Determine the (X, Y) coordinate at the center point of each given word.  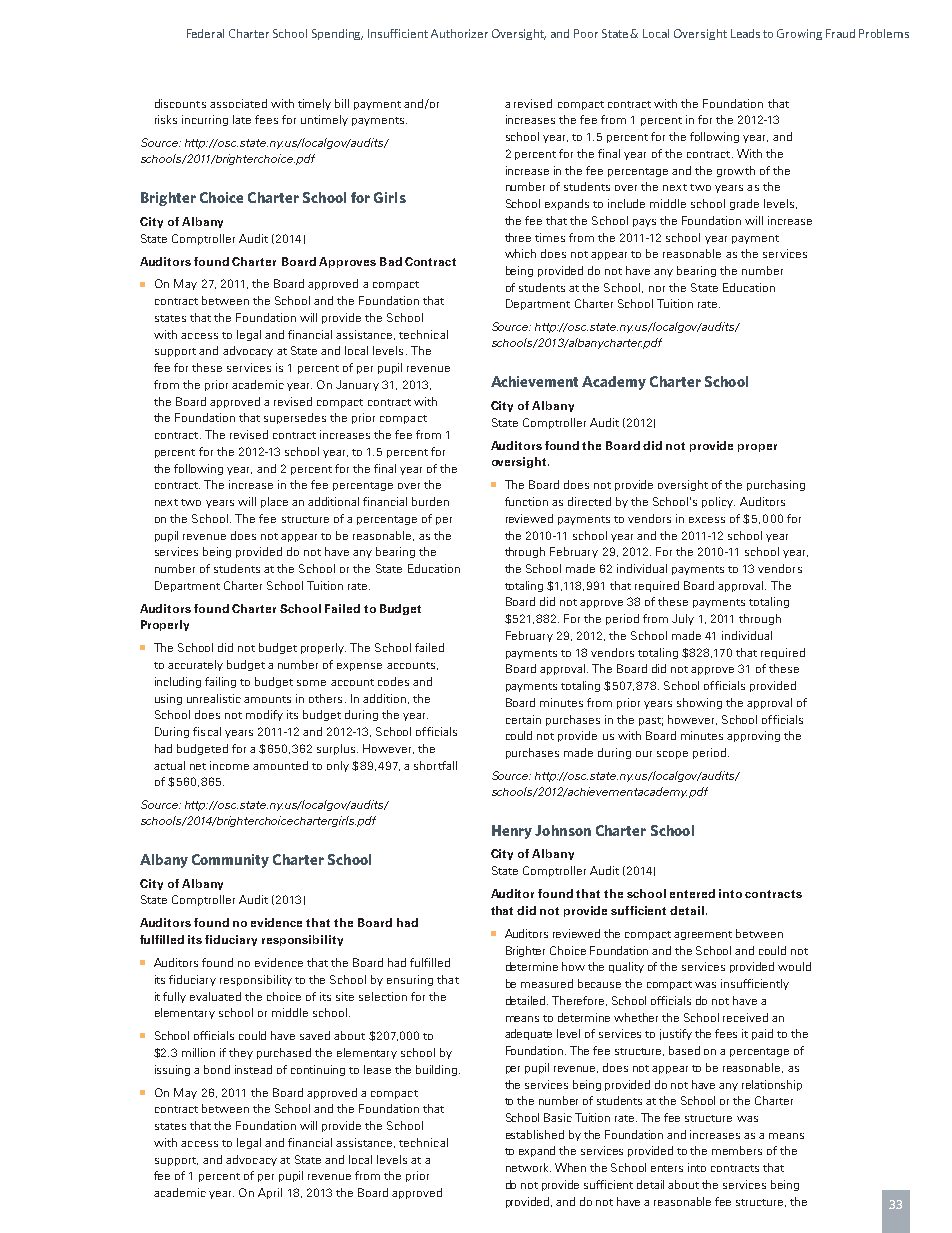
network (528, 1167)
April (270, 1193)
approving (753, 736)
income (229, 765)
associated (238, 103)
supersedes (295, 418)
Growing (799, 34)
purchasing (776, 485)
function (526, 501)
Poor (586, 33)
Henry (512, 832)
